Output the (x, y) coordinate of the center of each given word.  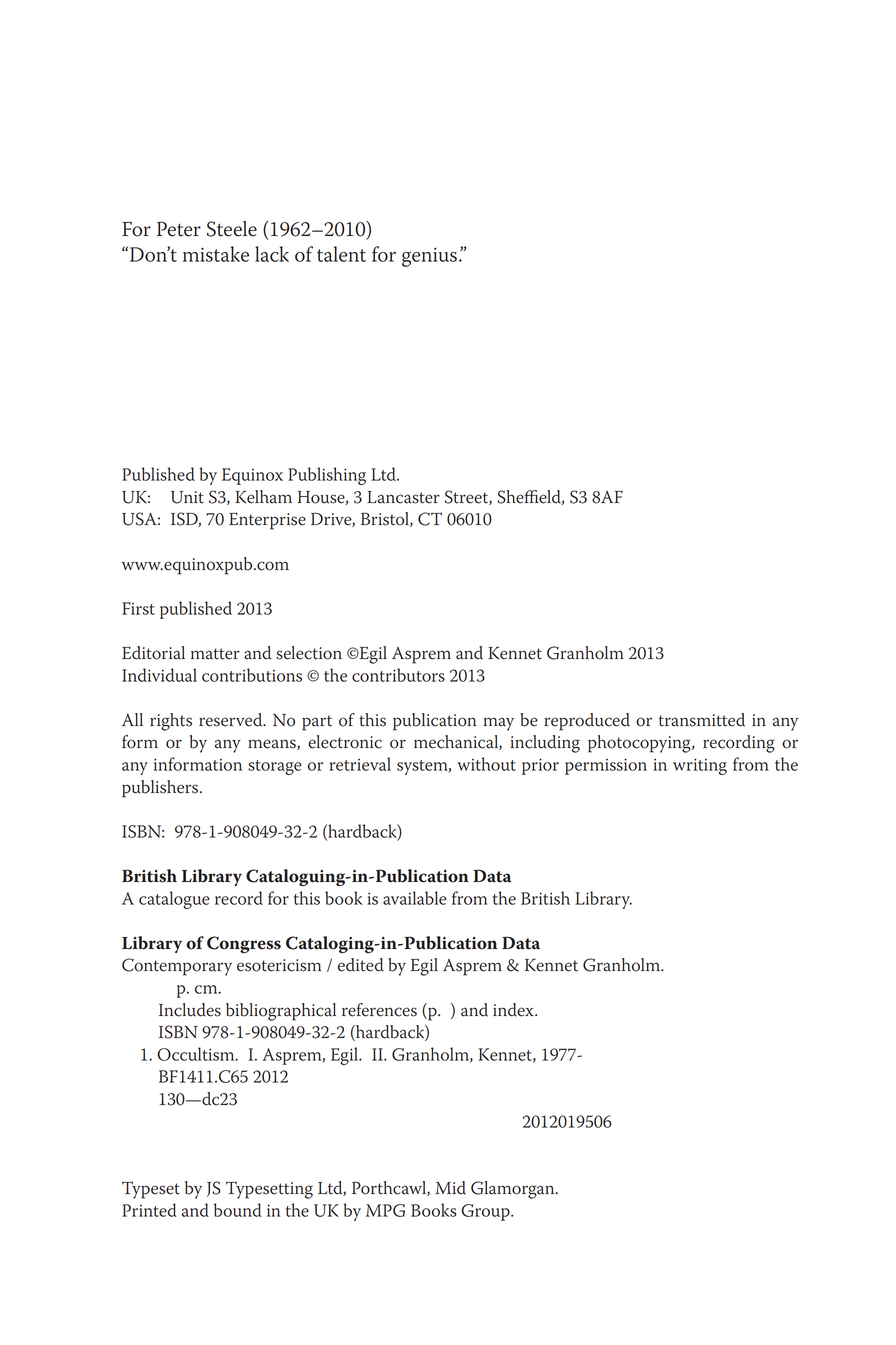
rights (171, 722)
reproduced (587, 722)
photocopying (640, 744)
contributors (398, 675)
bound (238, 1210)
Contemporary (177, 967)
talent (341, 254)
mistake (216, 254)
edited (360, 965)
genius (429, 257)
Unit (187, 497)
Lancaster (403, 497)
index (514, 1010)
